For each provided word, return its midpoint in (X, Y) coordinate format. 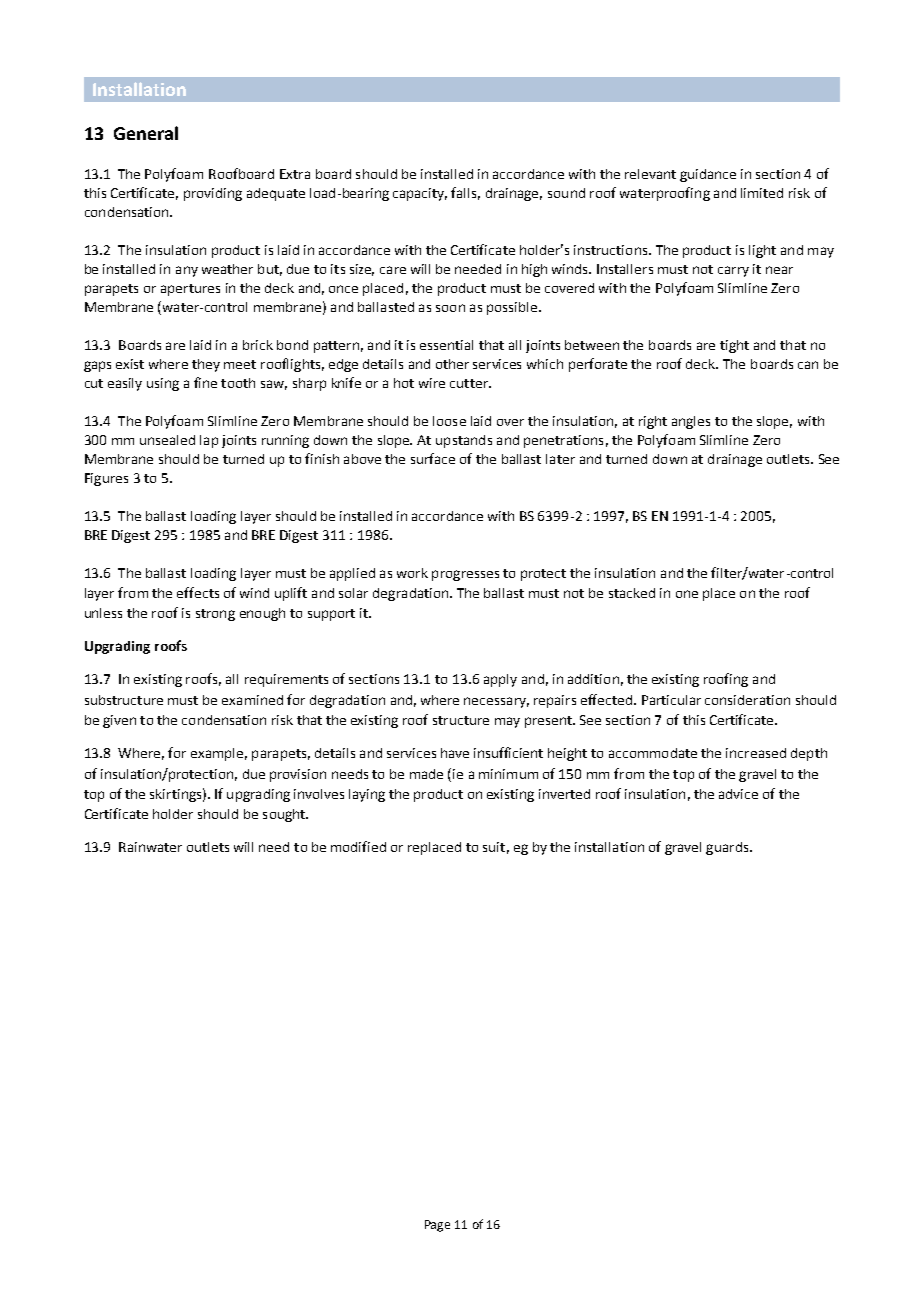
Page (437, 1226)
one (687, 594)
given (119, 721)
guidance (708, 175)
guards (728, 848)
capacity (420, 194)
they (206, 365)
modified (358, 846)
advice (738, 794)
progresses (465, 575)
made (426, 774)
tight (734, 346)
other (452, 364)
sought (285, 815)
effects (198, 592)
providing (213, 194)
